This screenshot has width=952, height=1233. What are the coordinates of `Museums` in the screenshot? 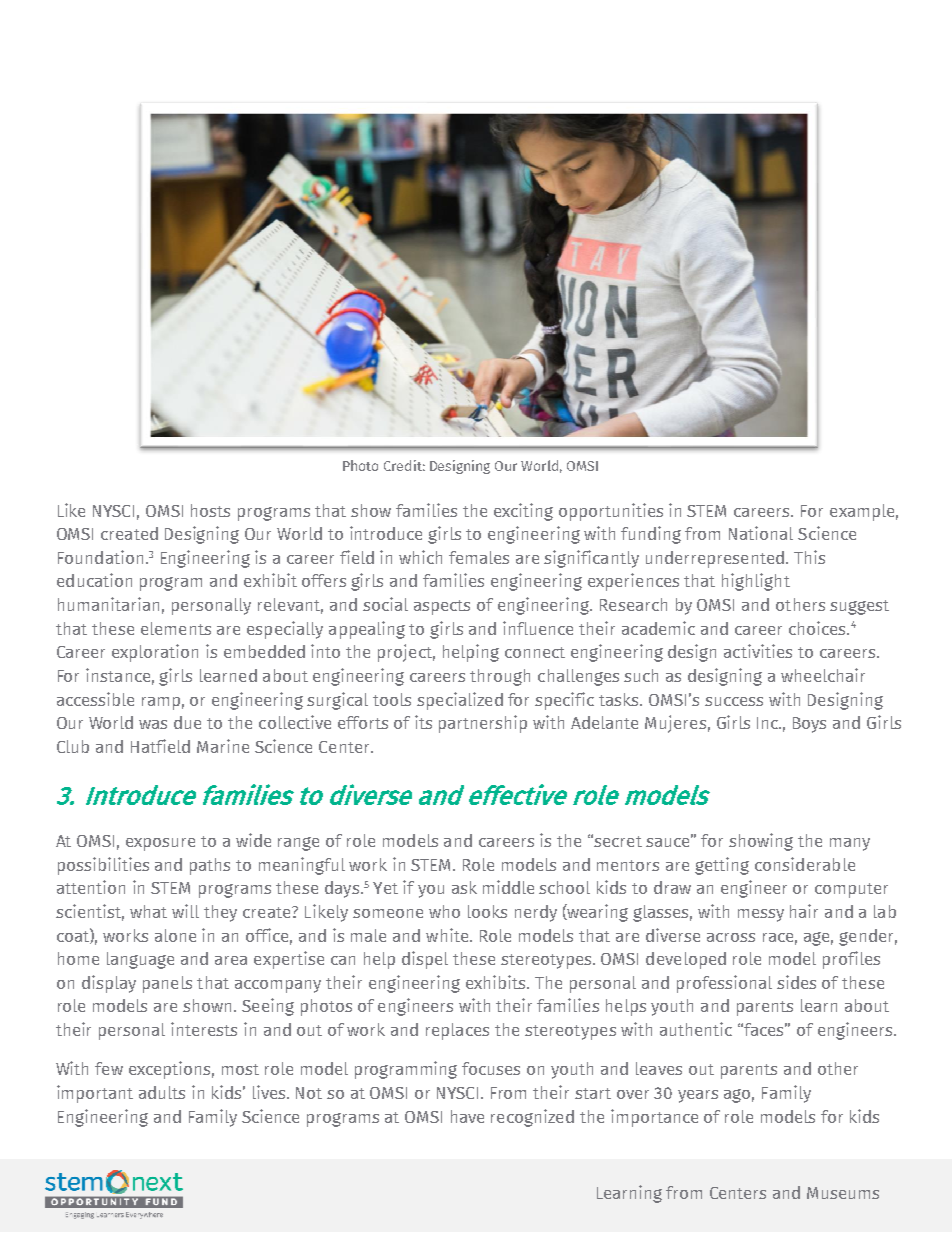 It's located at (843, 1193).
